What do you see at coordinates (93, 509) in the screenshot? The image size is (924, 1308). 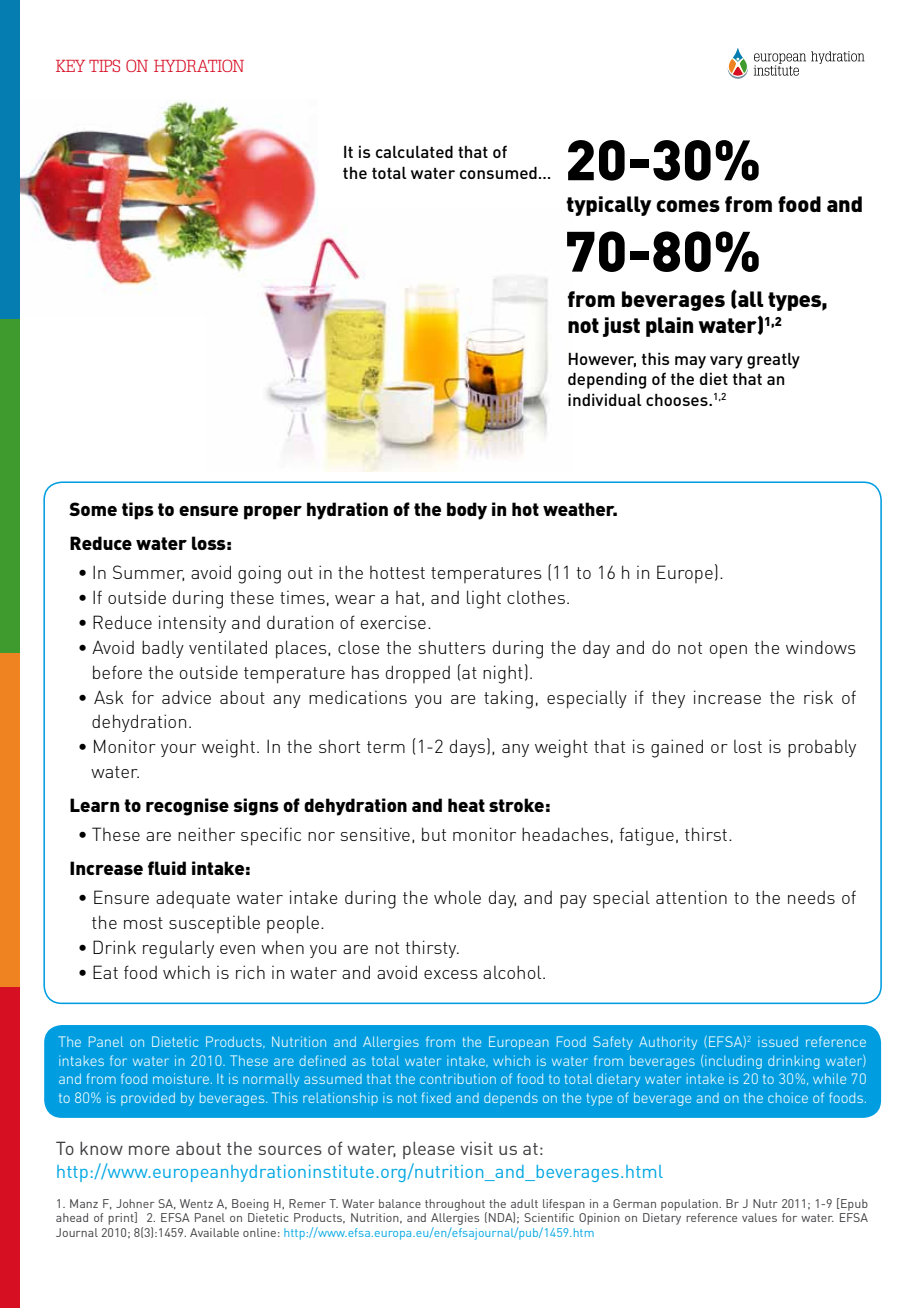 I see `Some` at bounding box center [93, 509].
